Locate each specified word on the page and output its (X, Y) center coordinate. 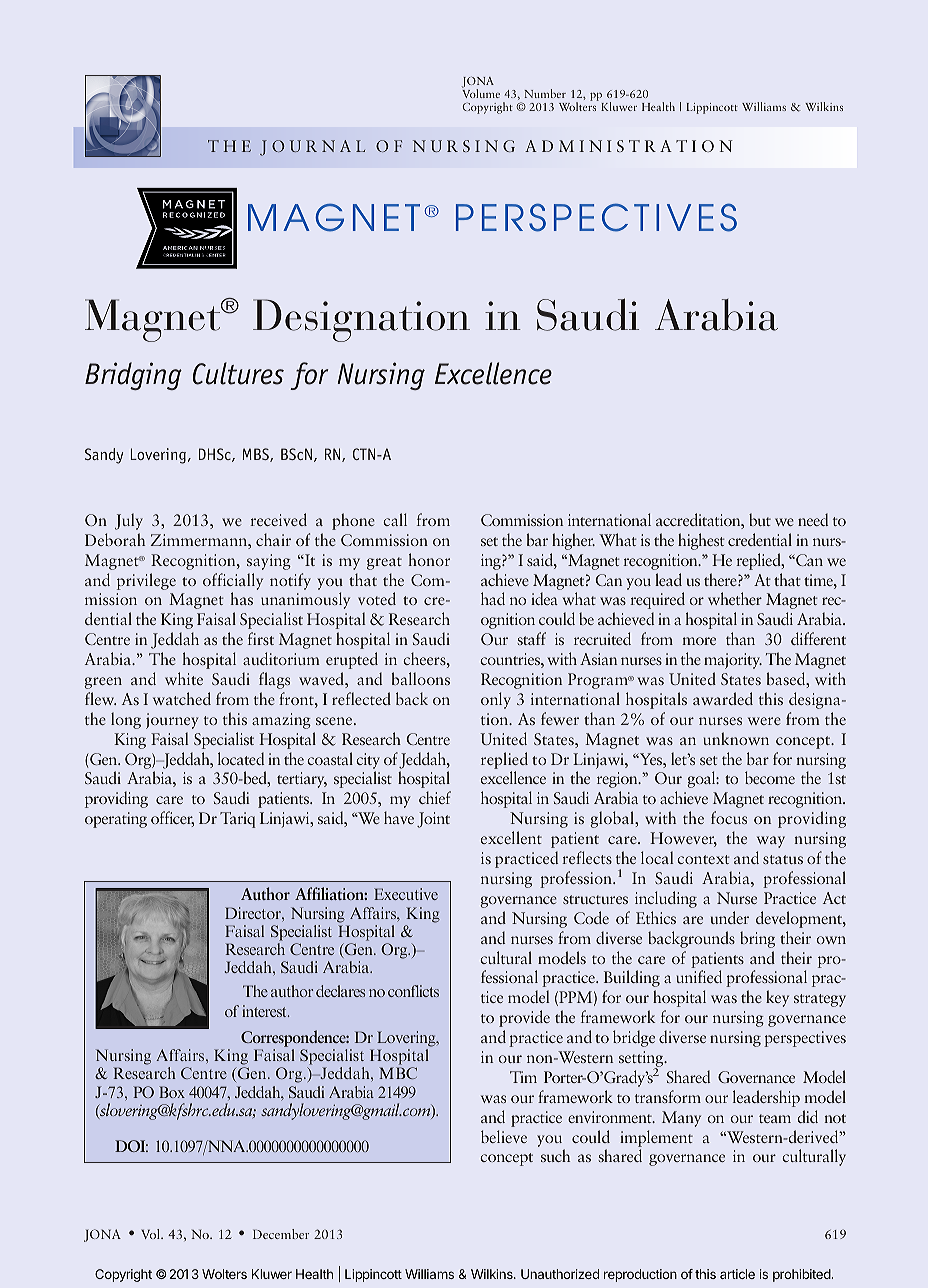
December (281, 1234)
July (129, 521)
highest (701, 541)
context (703, 859)
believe (504, 1136)
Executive (406, 894)
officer (172, 819)
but (760, 519)
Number (545, 93)
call (395, 519)
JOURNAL (312, 148)
